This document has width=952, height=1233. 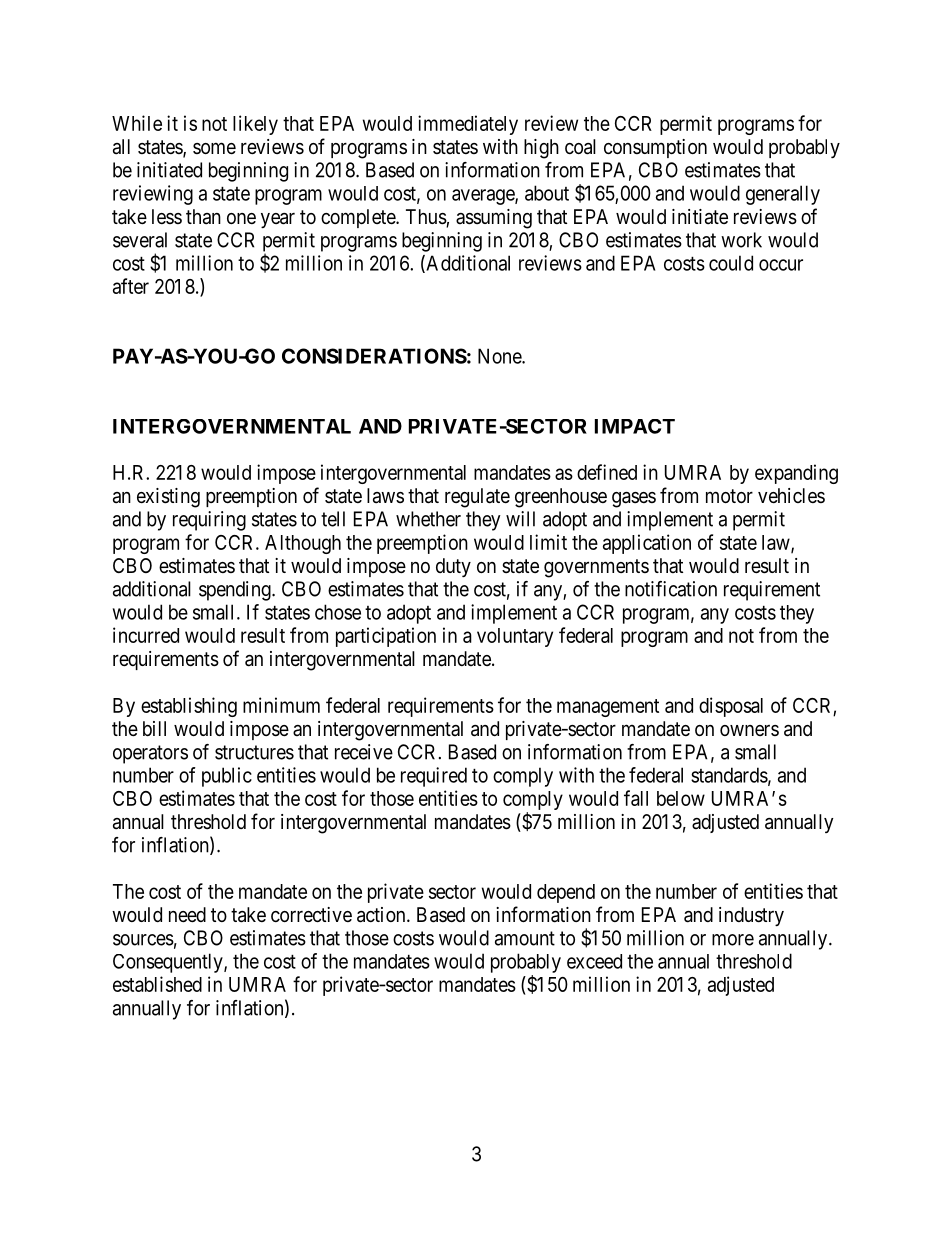 I want to click on after, so click(x=131, y=286).
